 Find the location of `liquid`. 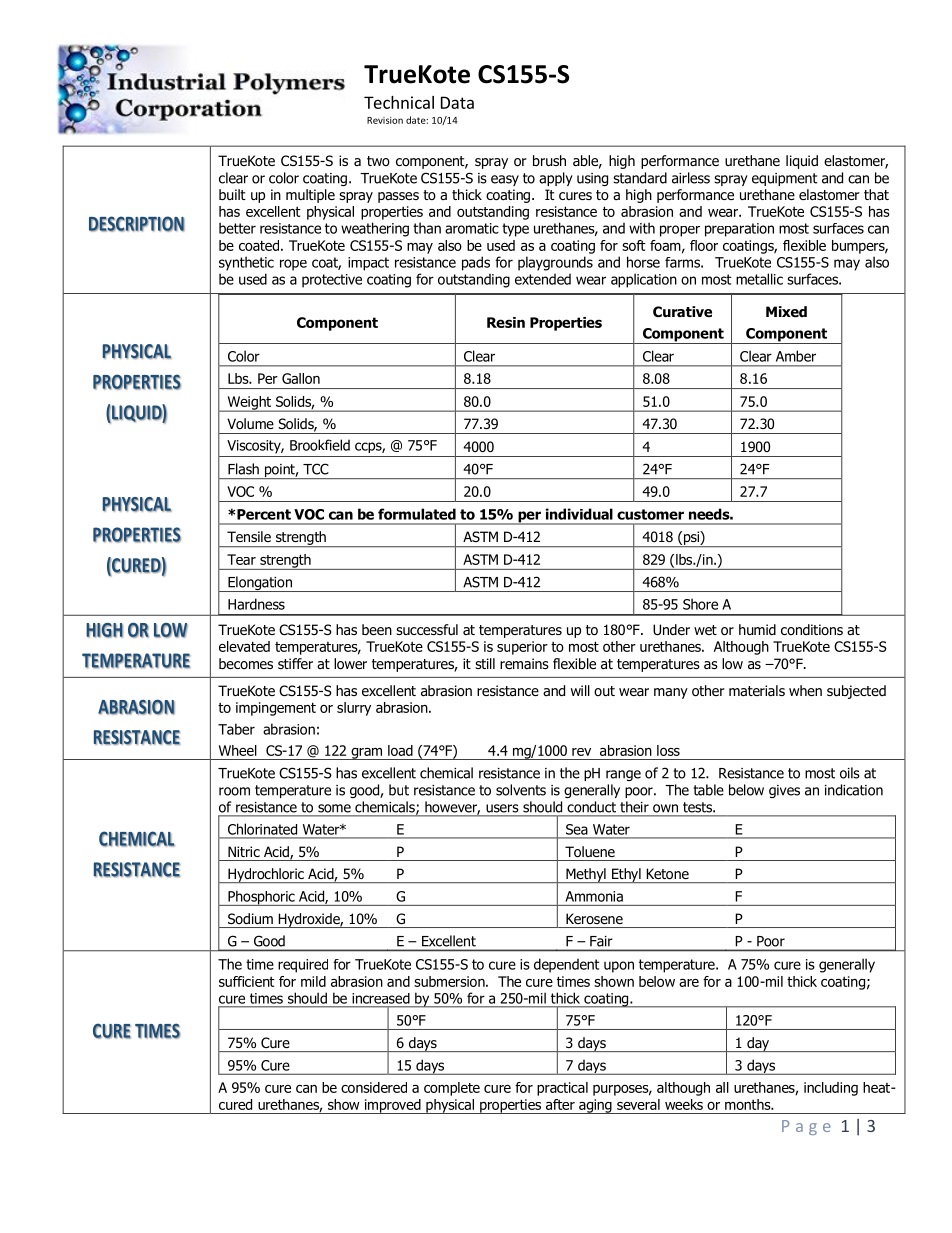

liquid is located at coordinates (802, 162).
